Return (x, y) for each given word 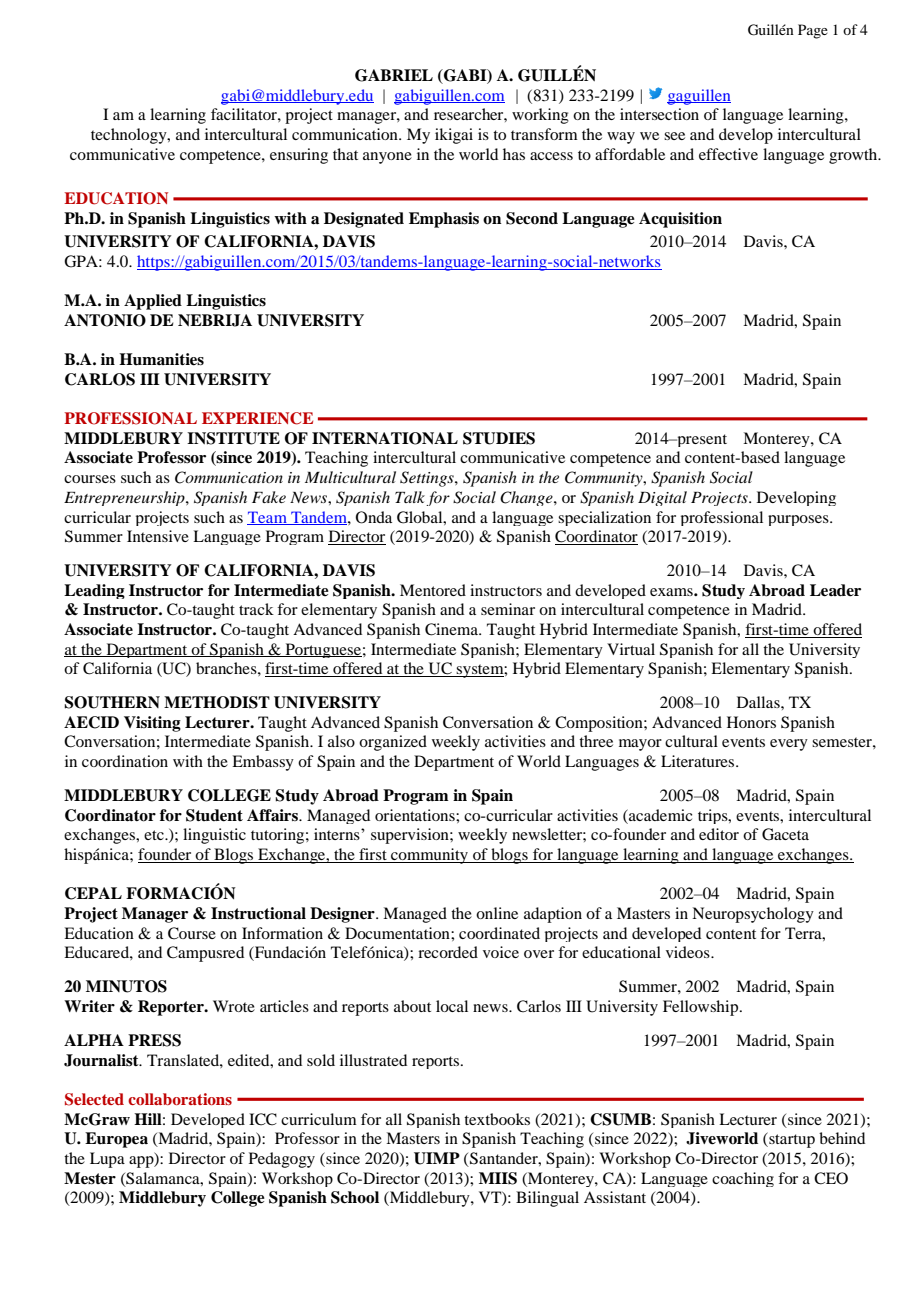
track (256, 609)
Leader (835, 590)
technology (130, 136)
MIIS (498, 1178)
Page (813, 31)
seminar (508, 609)
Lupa (107, 1160)
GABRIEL (394, 75)
